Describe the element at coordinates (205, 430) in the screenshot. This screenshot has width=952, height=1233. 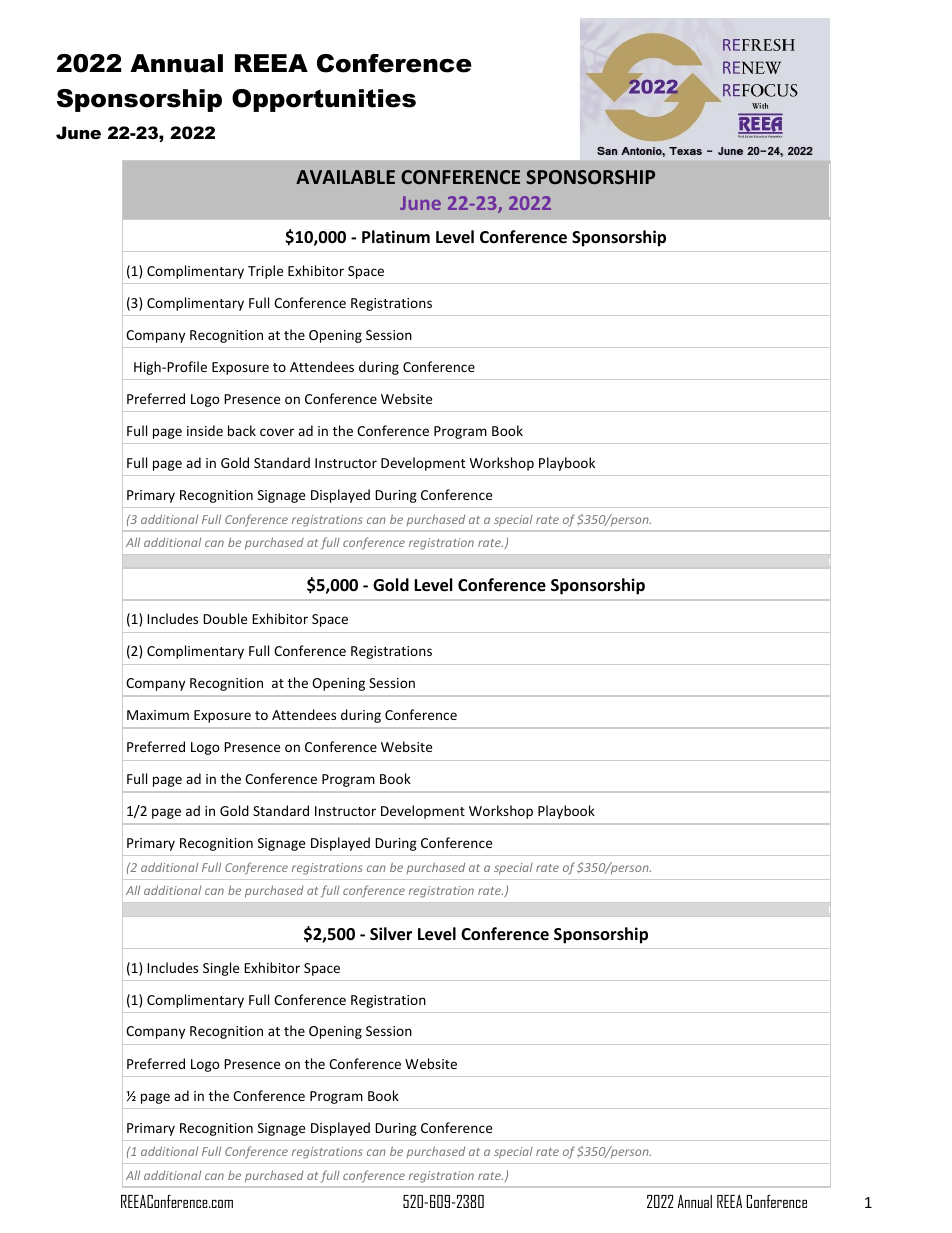
I see `inside` at that location.
